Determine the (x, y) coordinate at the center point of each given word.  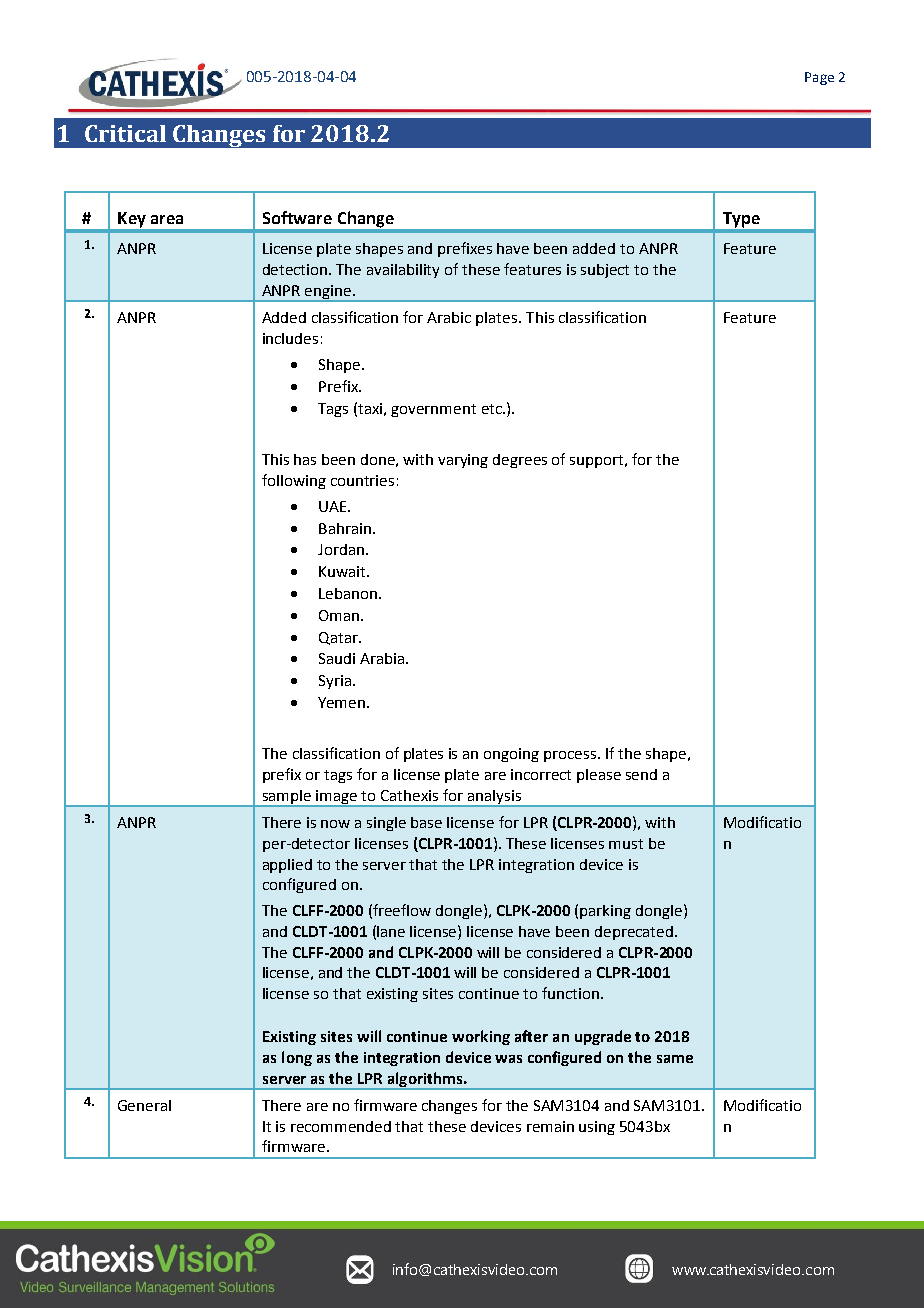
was (508, 1059)
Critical (125, 133)
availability (403, 271)
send (641, 774)
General (144, 1105)
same (675, 1059)
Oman (340, 615)
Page (819, 78)
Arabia (382, 658)
